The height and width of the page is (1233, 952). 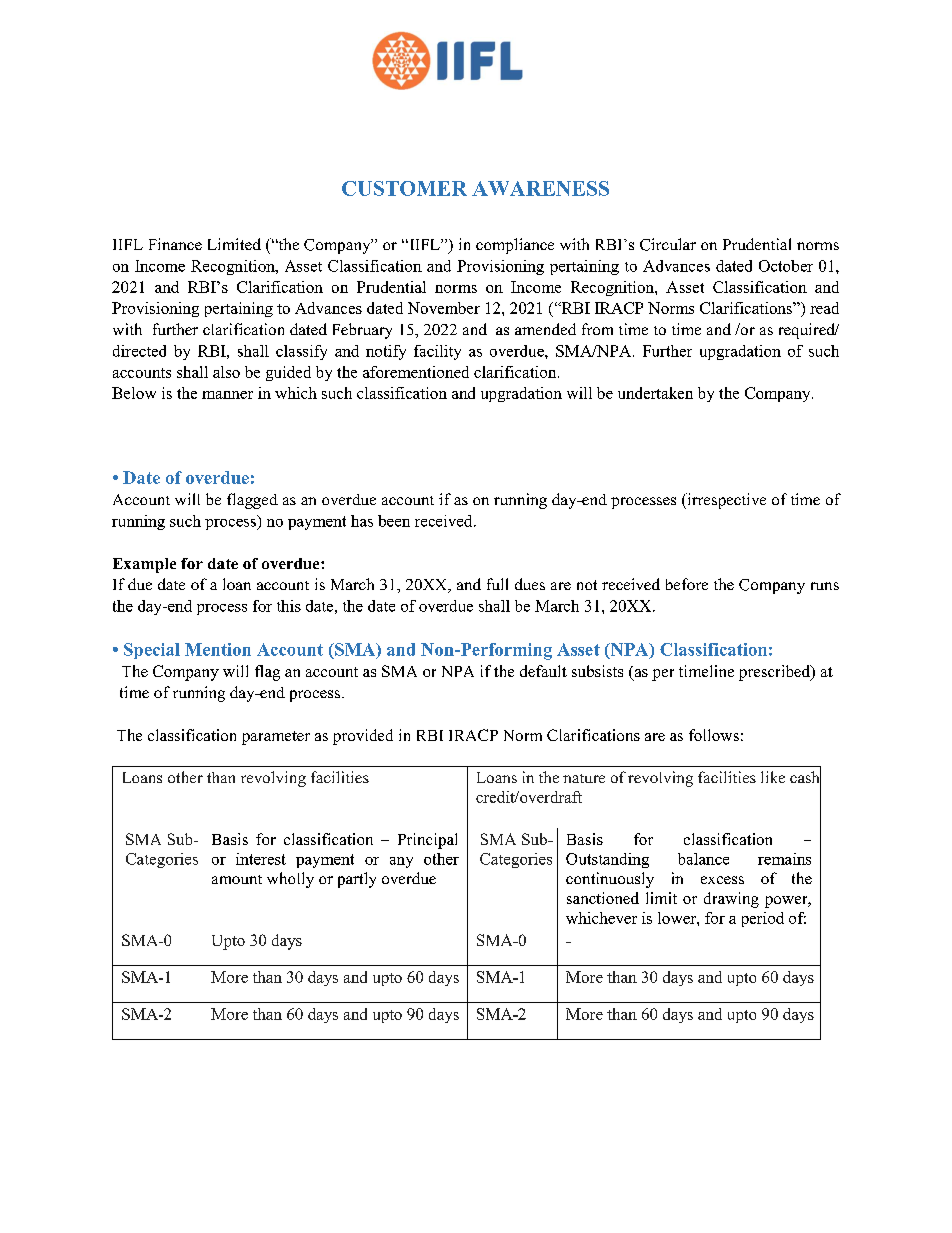 What do you see at coordinates (714, 735) in the page?
I see `follows` at bounding box center [714, 735].
